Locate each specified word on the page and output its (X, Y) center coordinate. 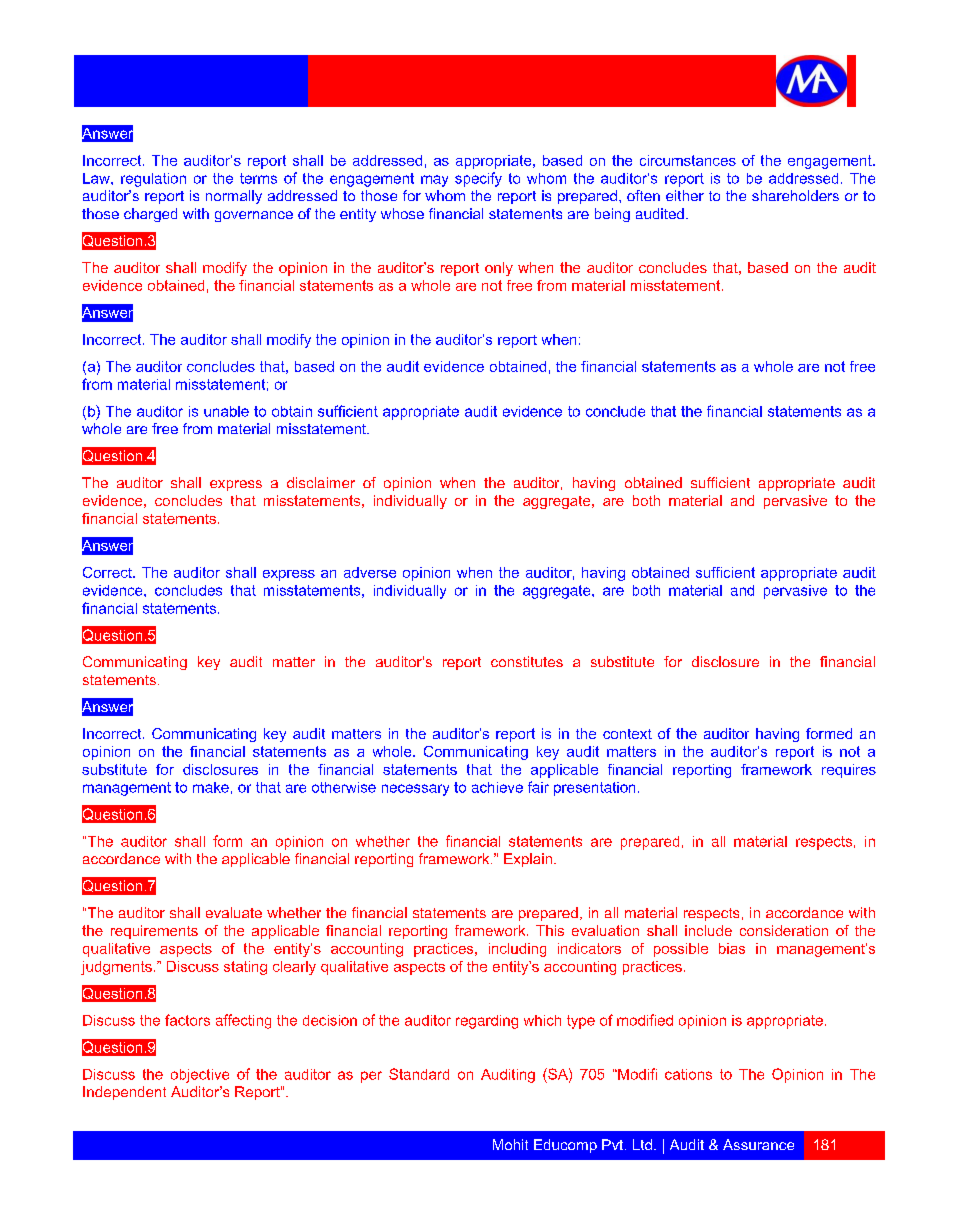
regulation (153, 180)
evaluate (234, 912)
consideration (784, 930)
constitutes (527, 661)
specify (478, 179)
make (211, 787)
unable (226, 411)
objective (200, 1076)
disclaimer (321, 482)
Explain (528, 860)
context (627, 734)
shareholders (795, 195)
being (612, 215)
